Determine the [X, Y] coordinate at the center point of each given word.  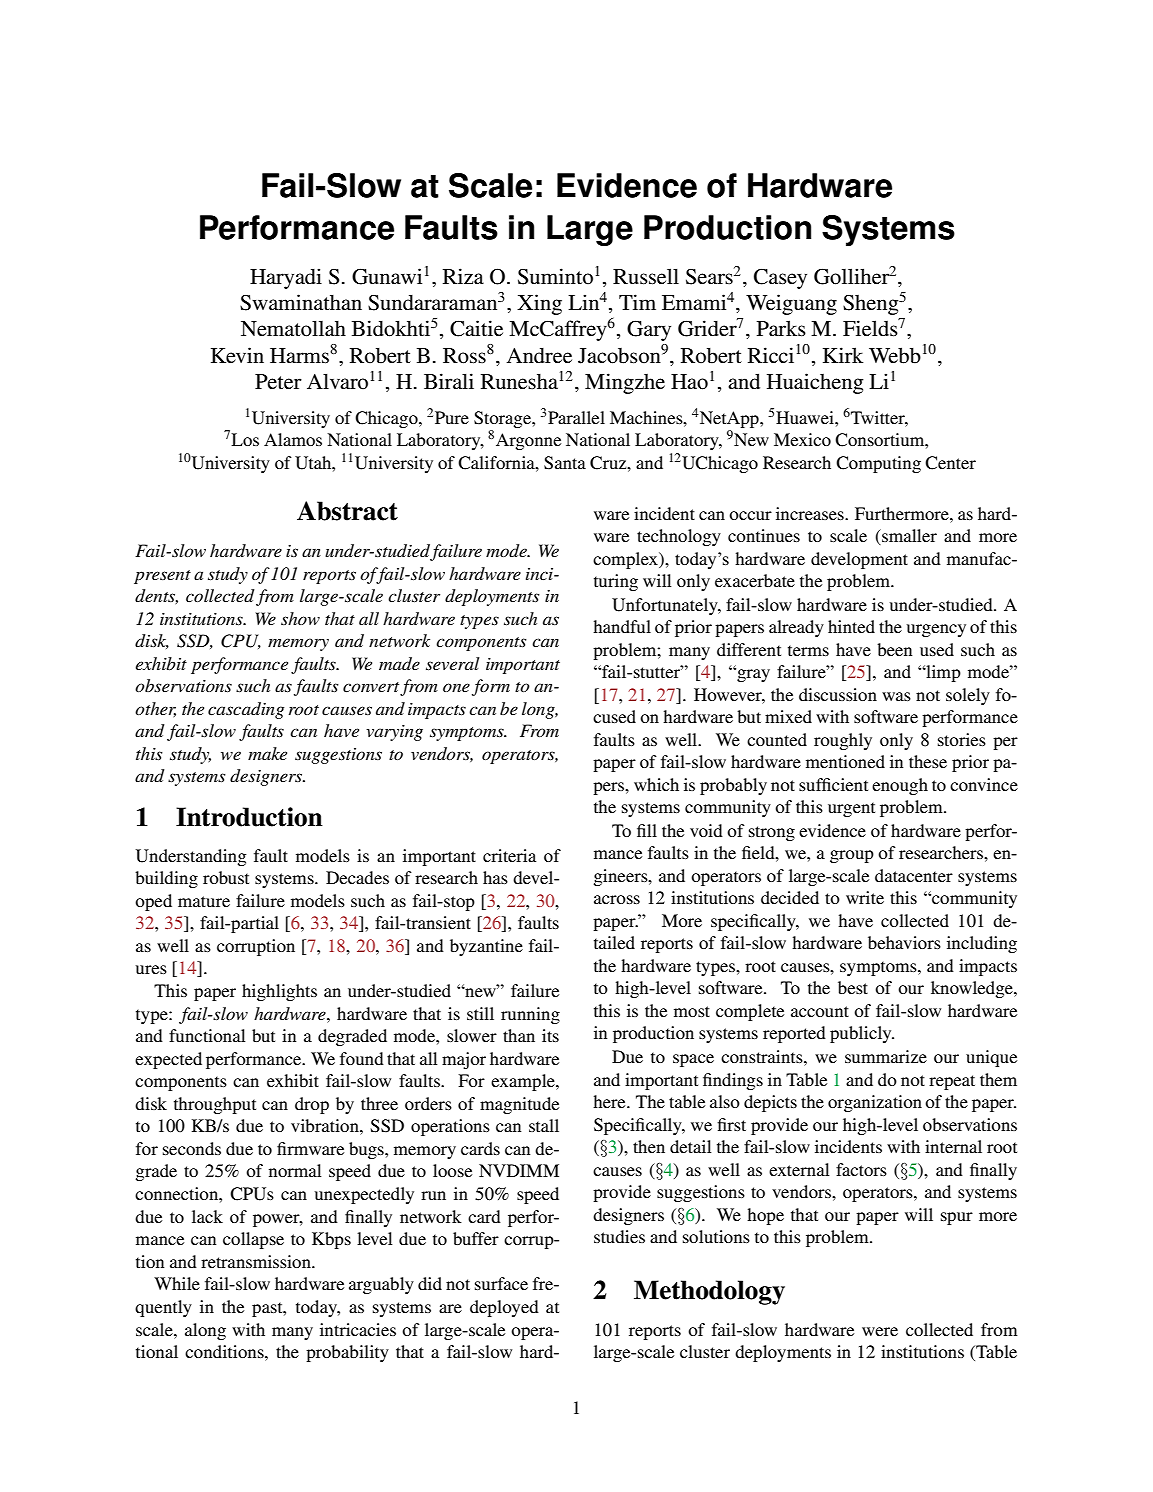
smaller [908, 537]
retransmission [257, 1261]
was [896, 696]
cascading [246, 710]
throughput [215, 1105]
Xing [539, 304]
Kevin [237, 355]
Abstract [347, 511]
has [495, 877]
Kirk [843, 355]
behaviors [904, 942]
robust [226, 877]
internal [953, 1146]
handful [622, 626]
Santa [565, 463]
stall [544, 1125]
